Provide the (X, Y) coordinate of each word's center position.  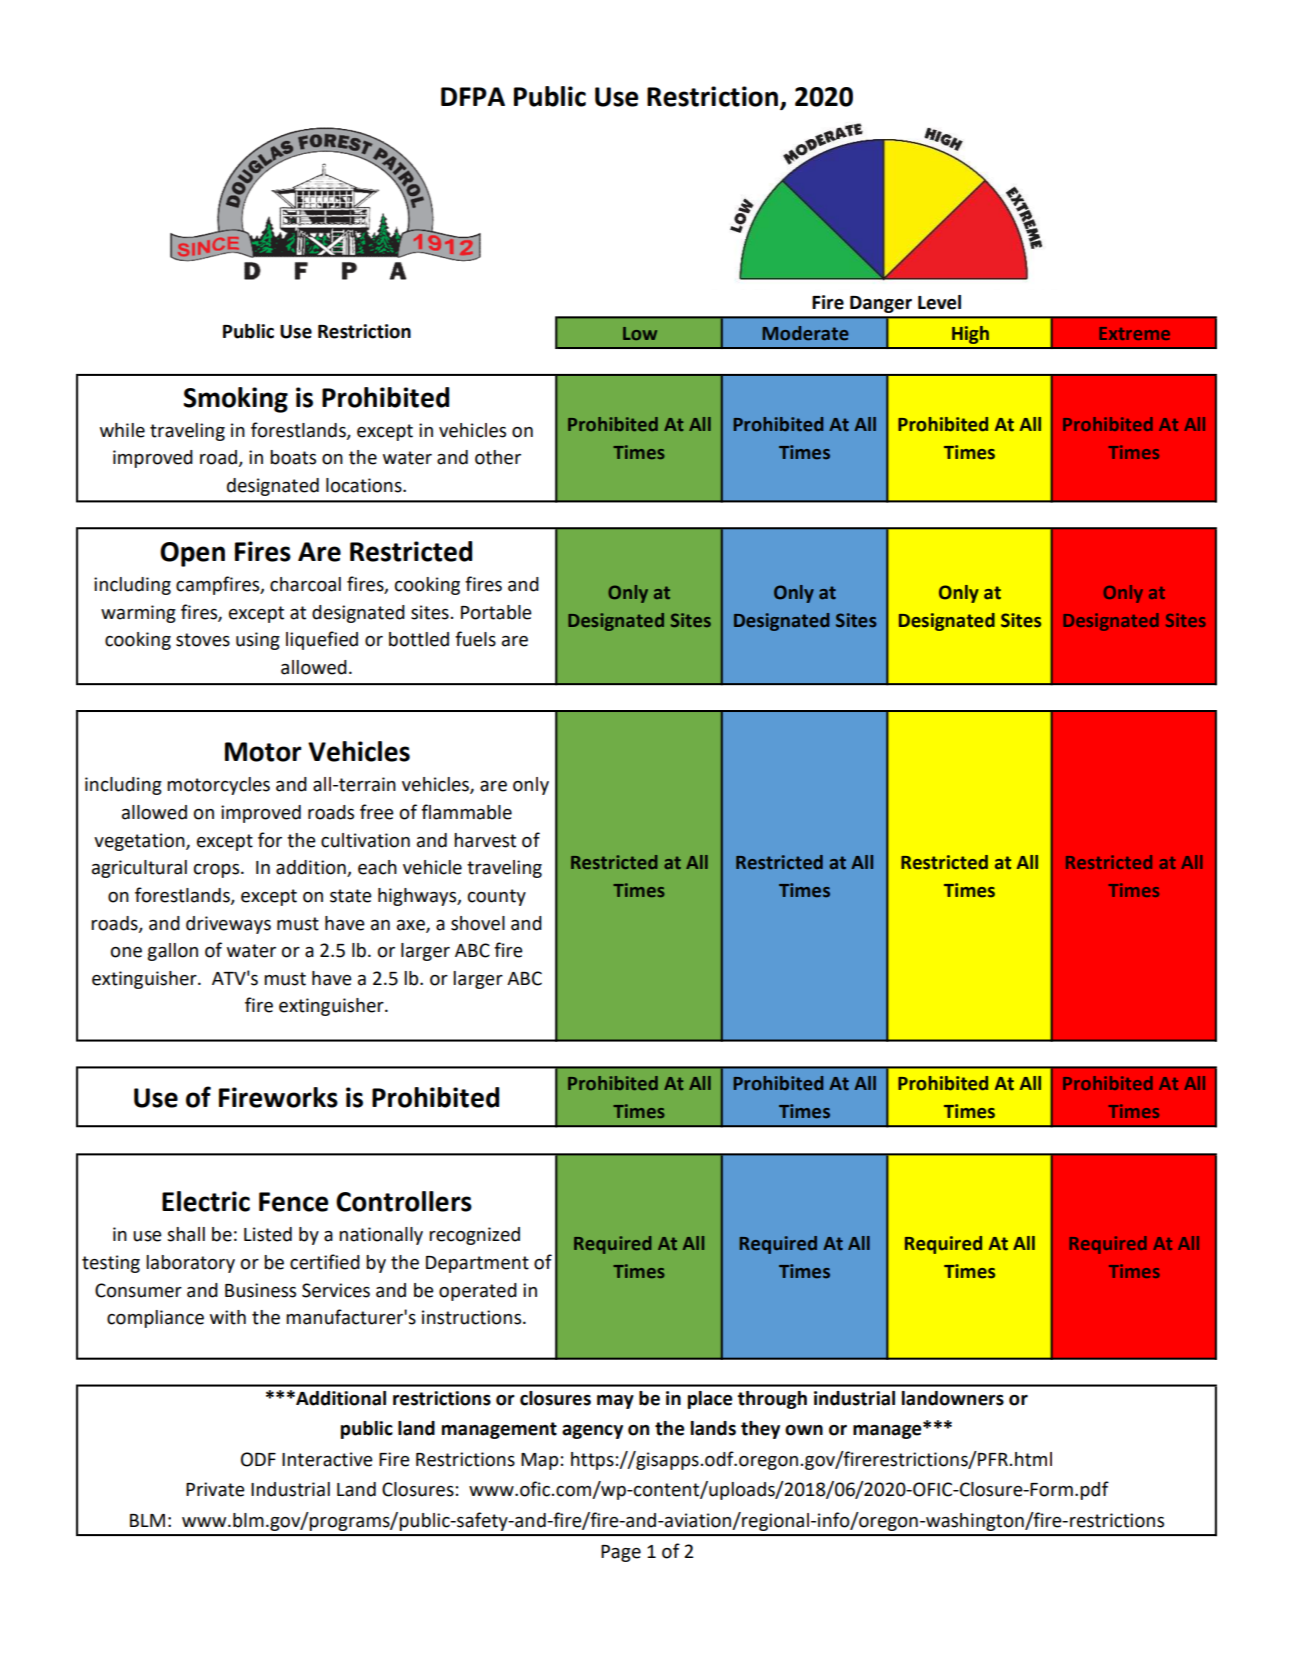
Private (215, 1489)
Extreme (1134, 333)
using (258, 641)
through (772, 1400)
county (497, 897)
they (760, 1430)
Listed (268, 1234)
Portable (496, 612)
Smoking (235, 400)
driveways (228, 925)
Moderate (805, 333)
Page (621, 1553)
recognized (474, 1236)
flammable (466, 812)
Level (939, 302)
